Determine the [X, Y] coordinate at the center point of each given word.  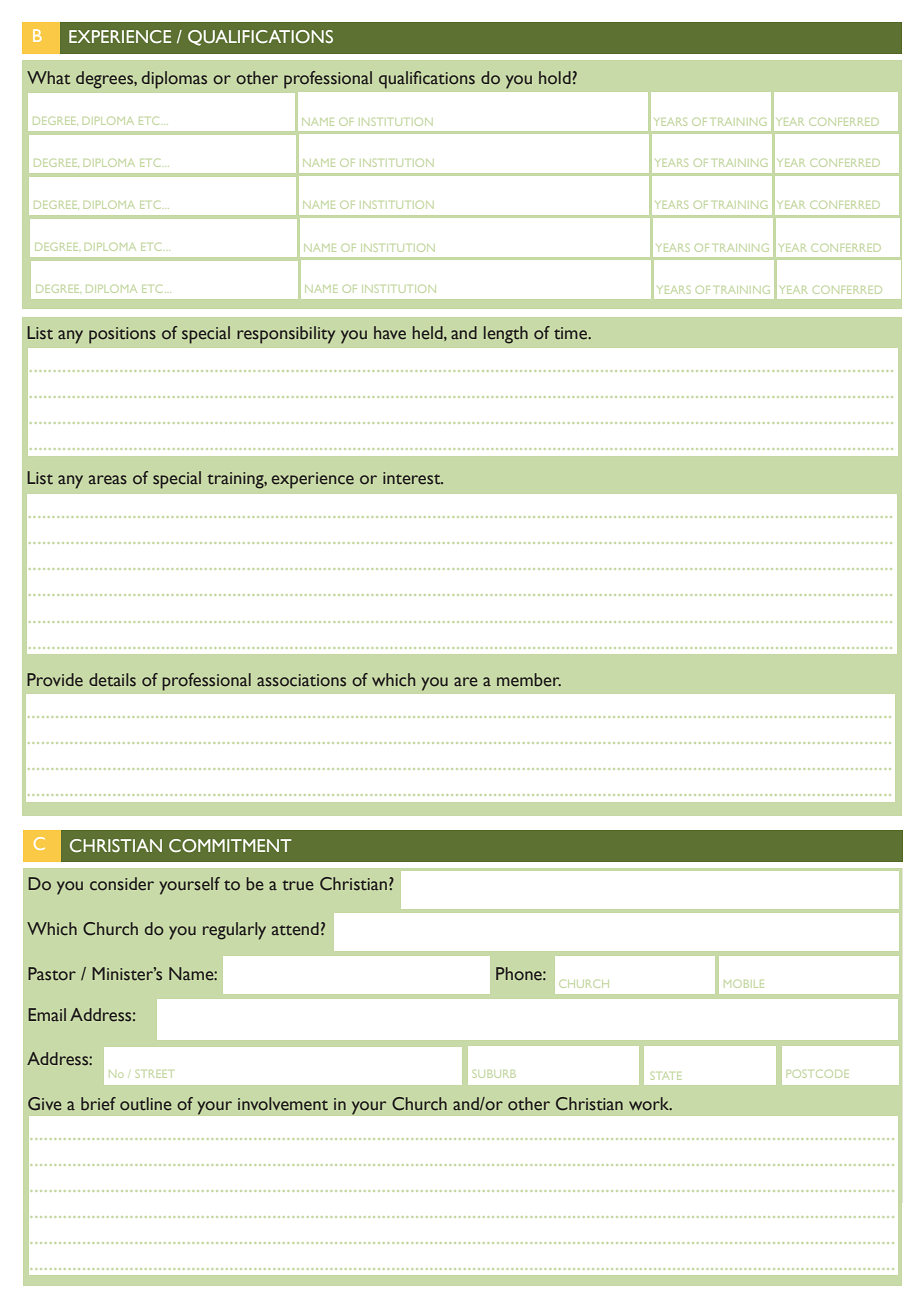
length [506, 335]
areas [108, 480]
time [571, 333]
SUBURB [494, 1074]
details [112, 679]
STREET [154, 1074]
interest [413, 478]
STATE [666, 1076]
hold [555, 78]
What [48, 77]
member [529, 680]
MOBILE [744, 984]
